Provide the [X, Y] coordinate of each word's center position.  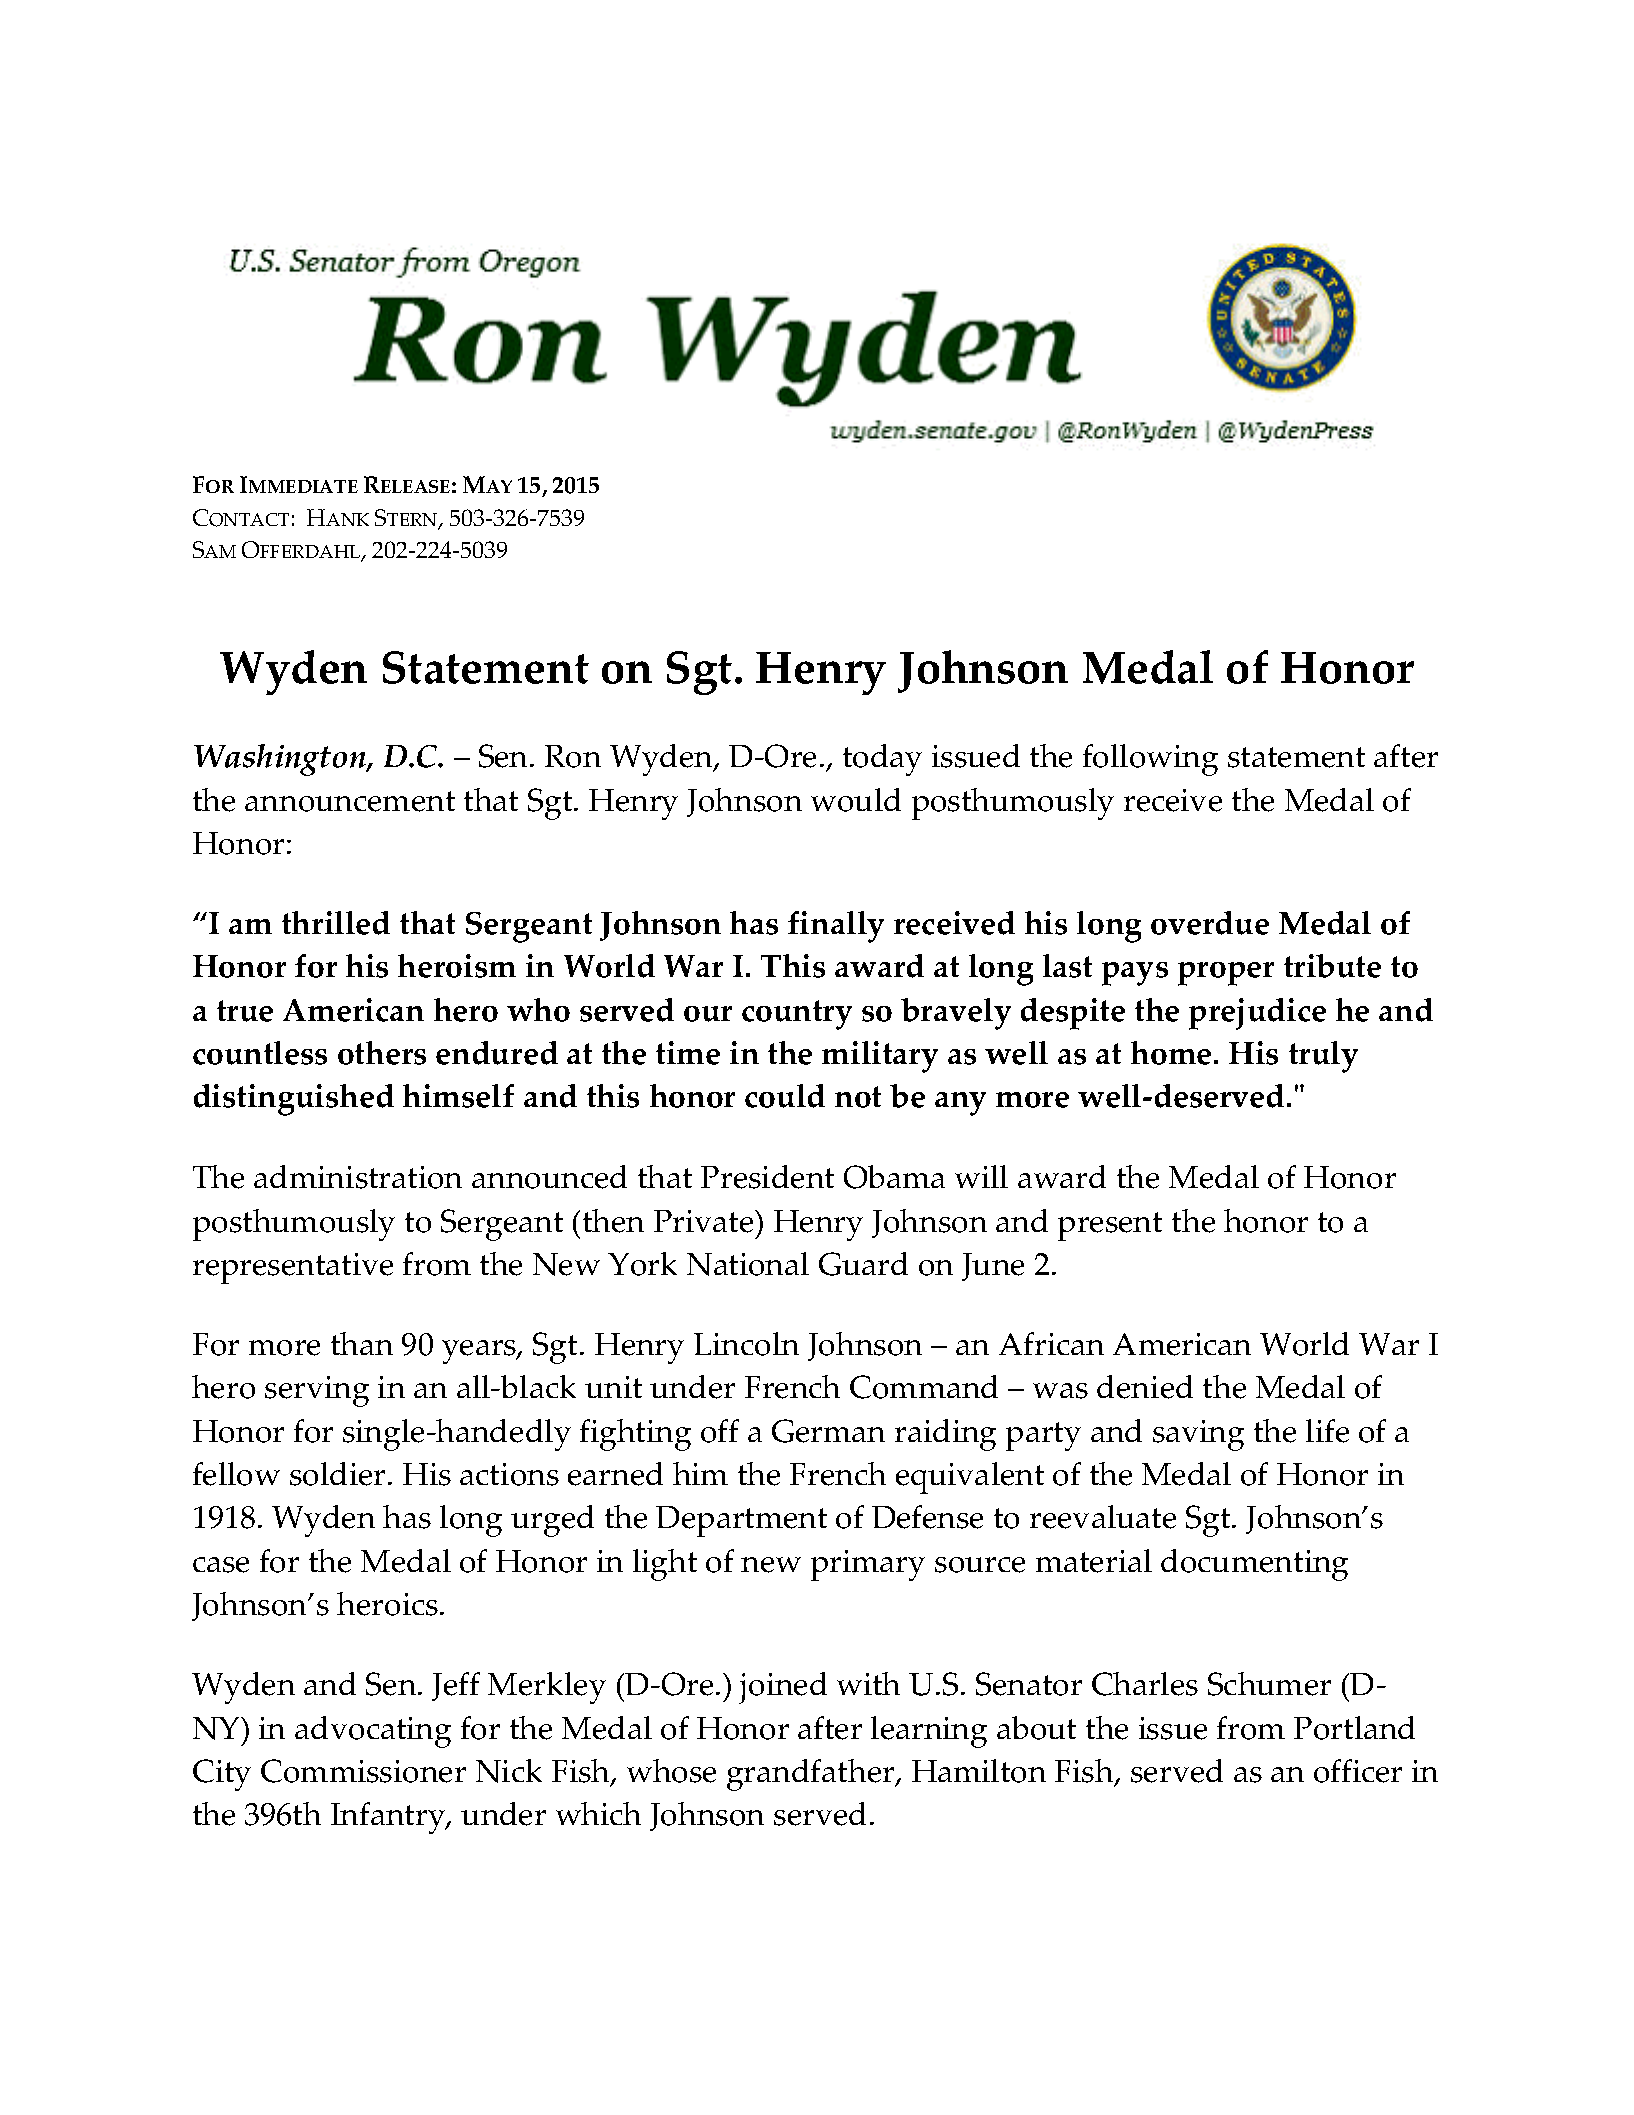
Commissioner [363, 1771]
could [785, 1096]
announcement [350, 801]
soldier [337, 1474]
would [856, 800]
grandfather [812, 1775]
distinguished [294, 1100]
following [1150, 760]
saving [1198, 1435]
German [828, 1431]
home [1171, 1053]
